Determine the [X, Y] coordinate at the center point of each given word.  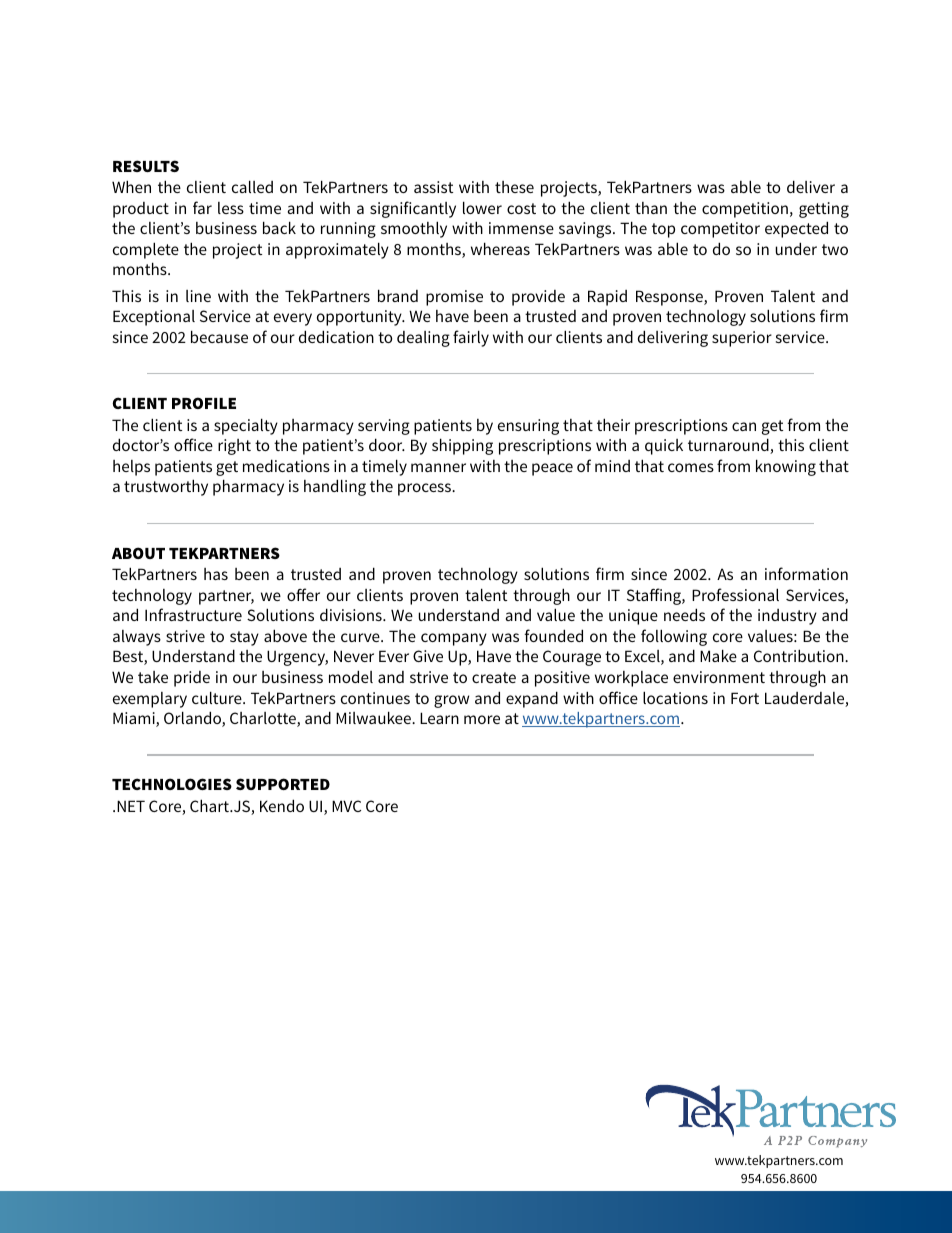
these [514, 187]
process [426, 489]
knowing [786, 467]
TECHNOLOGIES [172, 784]
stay [244, 638]
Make [718, 655]
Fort [745, 698]
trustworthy [166, 487]
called [252, 186]
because [219, 336]
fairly [471, 338]
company [454, 639]
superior [742, 339]
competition [745, 210]
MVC [346, 806]
